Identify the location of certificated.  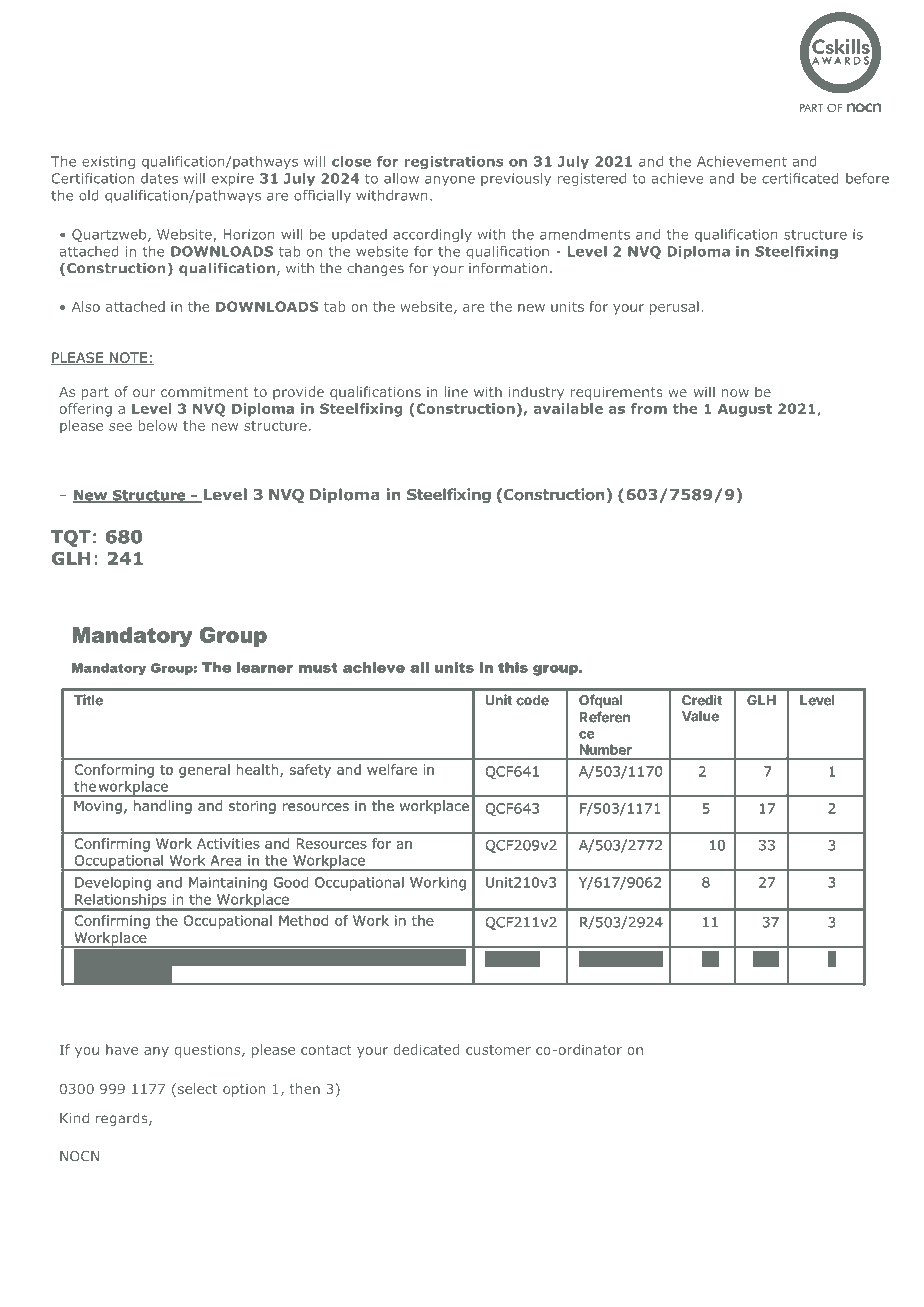
(800, 178).
